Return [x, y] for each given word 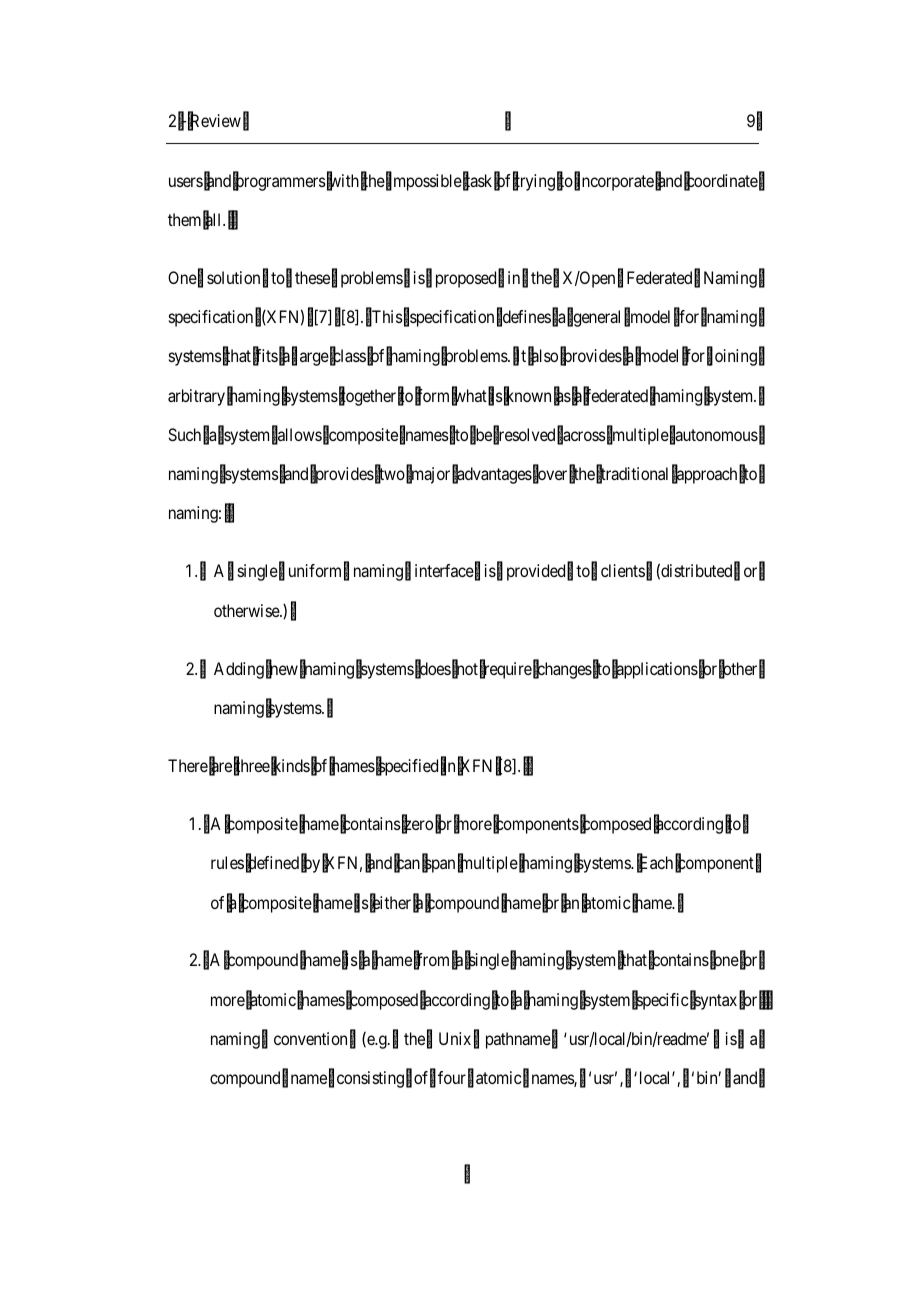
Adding [239, 670]
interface [444, 570]
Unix [455, 1038]
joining [732, 357]
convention [310, 1038]
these [312, 277]
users [186, 182]
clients [623, 570]
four [452, 1077]
